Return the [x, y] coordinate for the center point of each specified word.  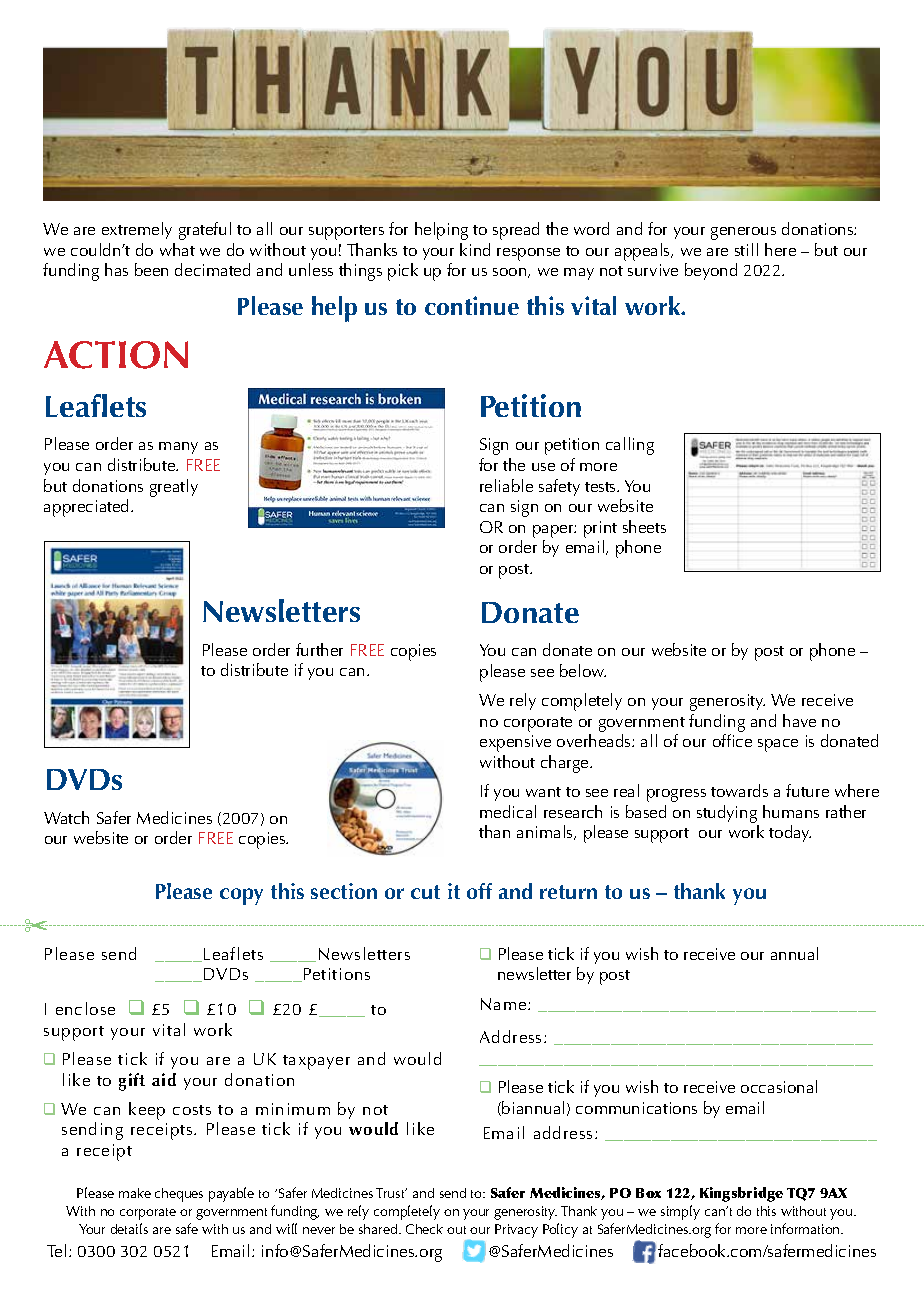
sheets [644, 526]
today [790, 833]
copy [241, 896]
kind [475, 249]
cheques [179, 1195]
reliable [506, 485]
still [746, 249]
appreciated [88, 508]
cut [425, 892]
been [151, 269]
